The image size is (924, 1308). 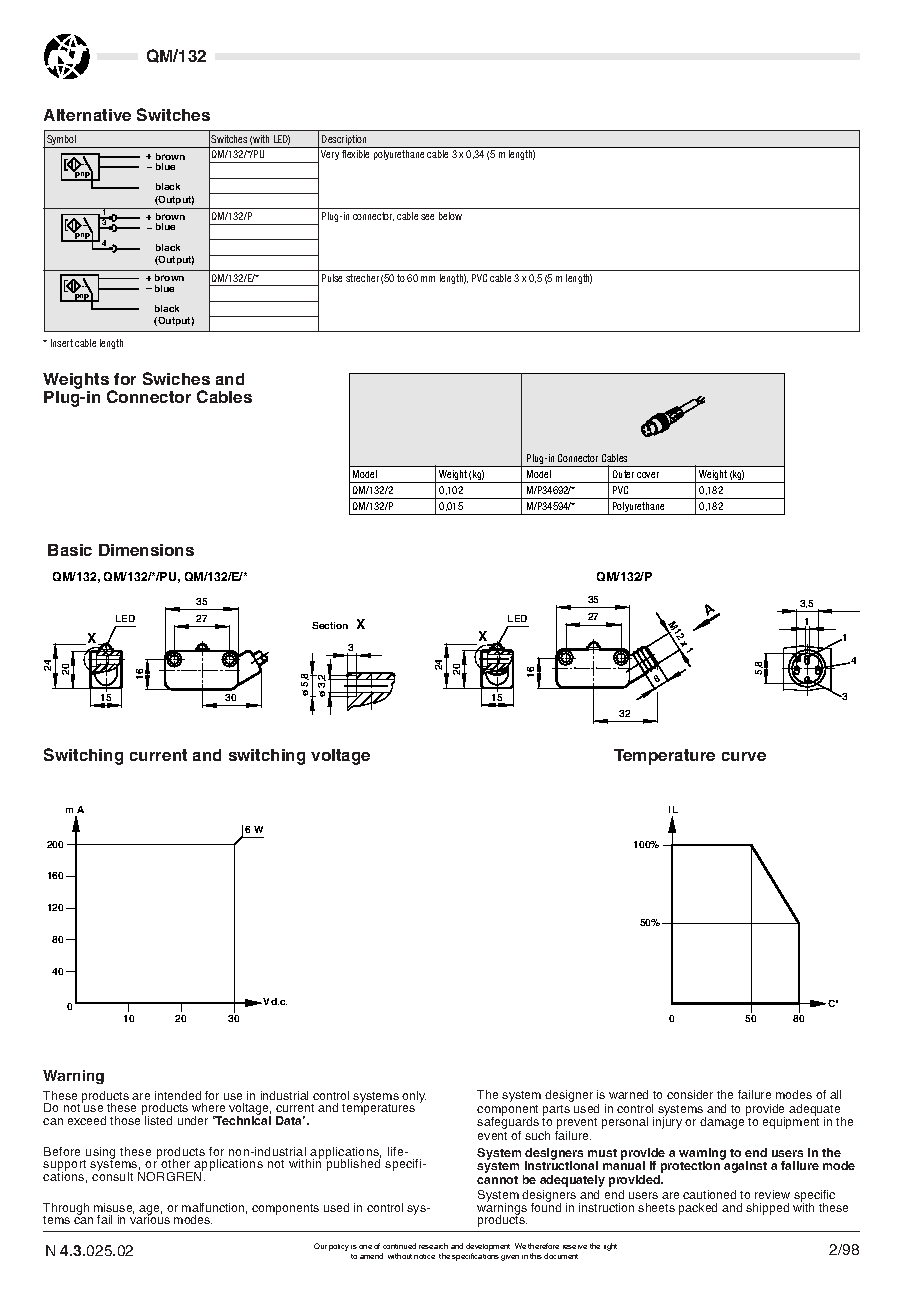 What do you see at coordinates (87, 115) in the document?
I see `Alternative` at bounding box center [87, 115].
